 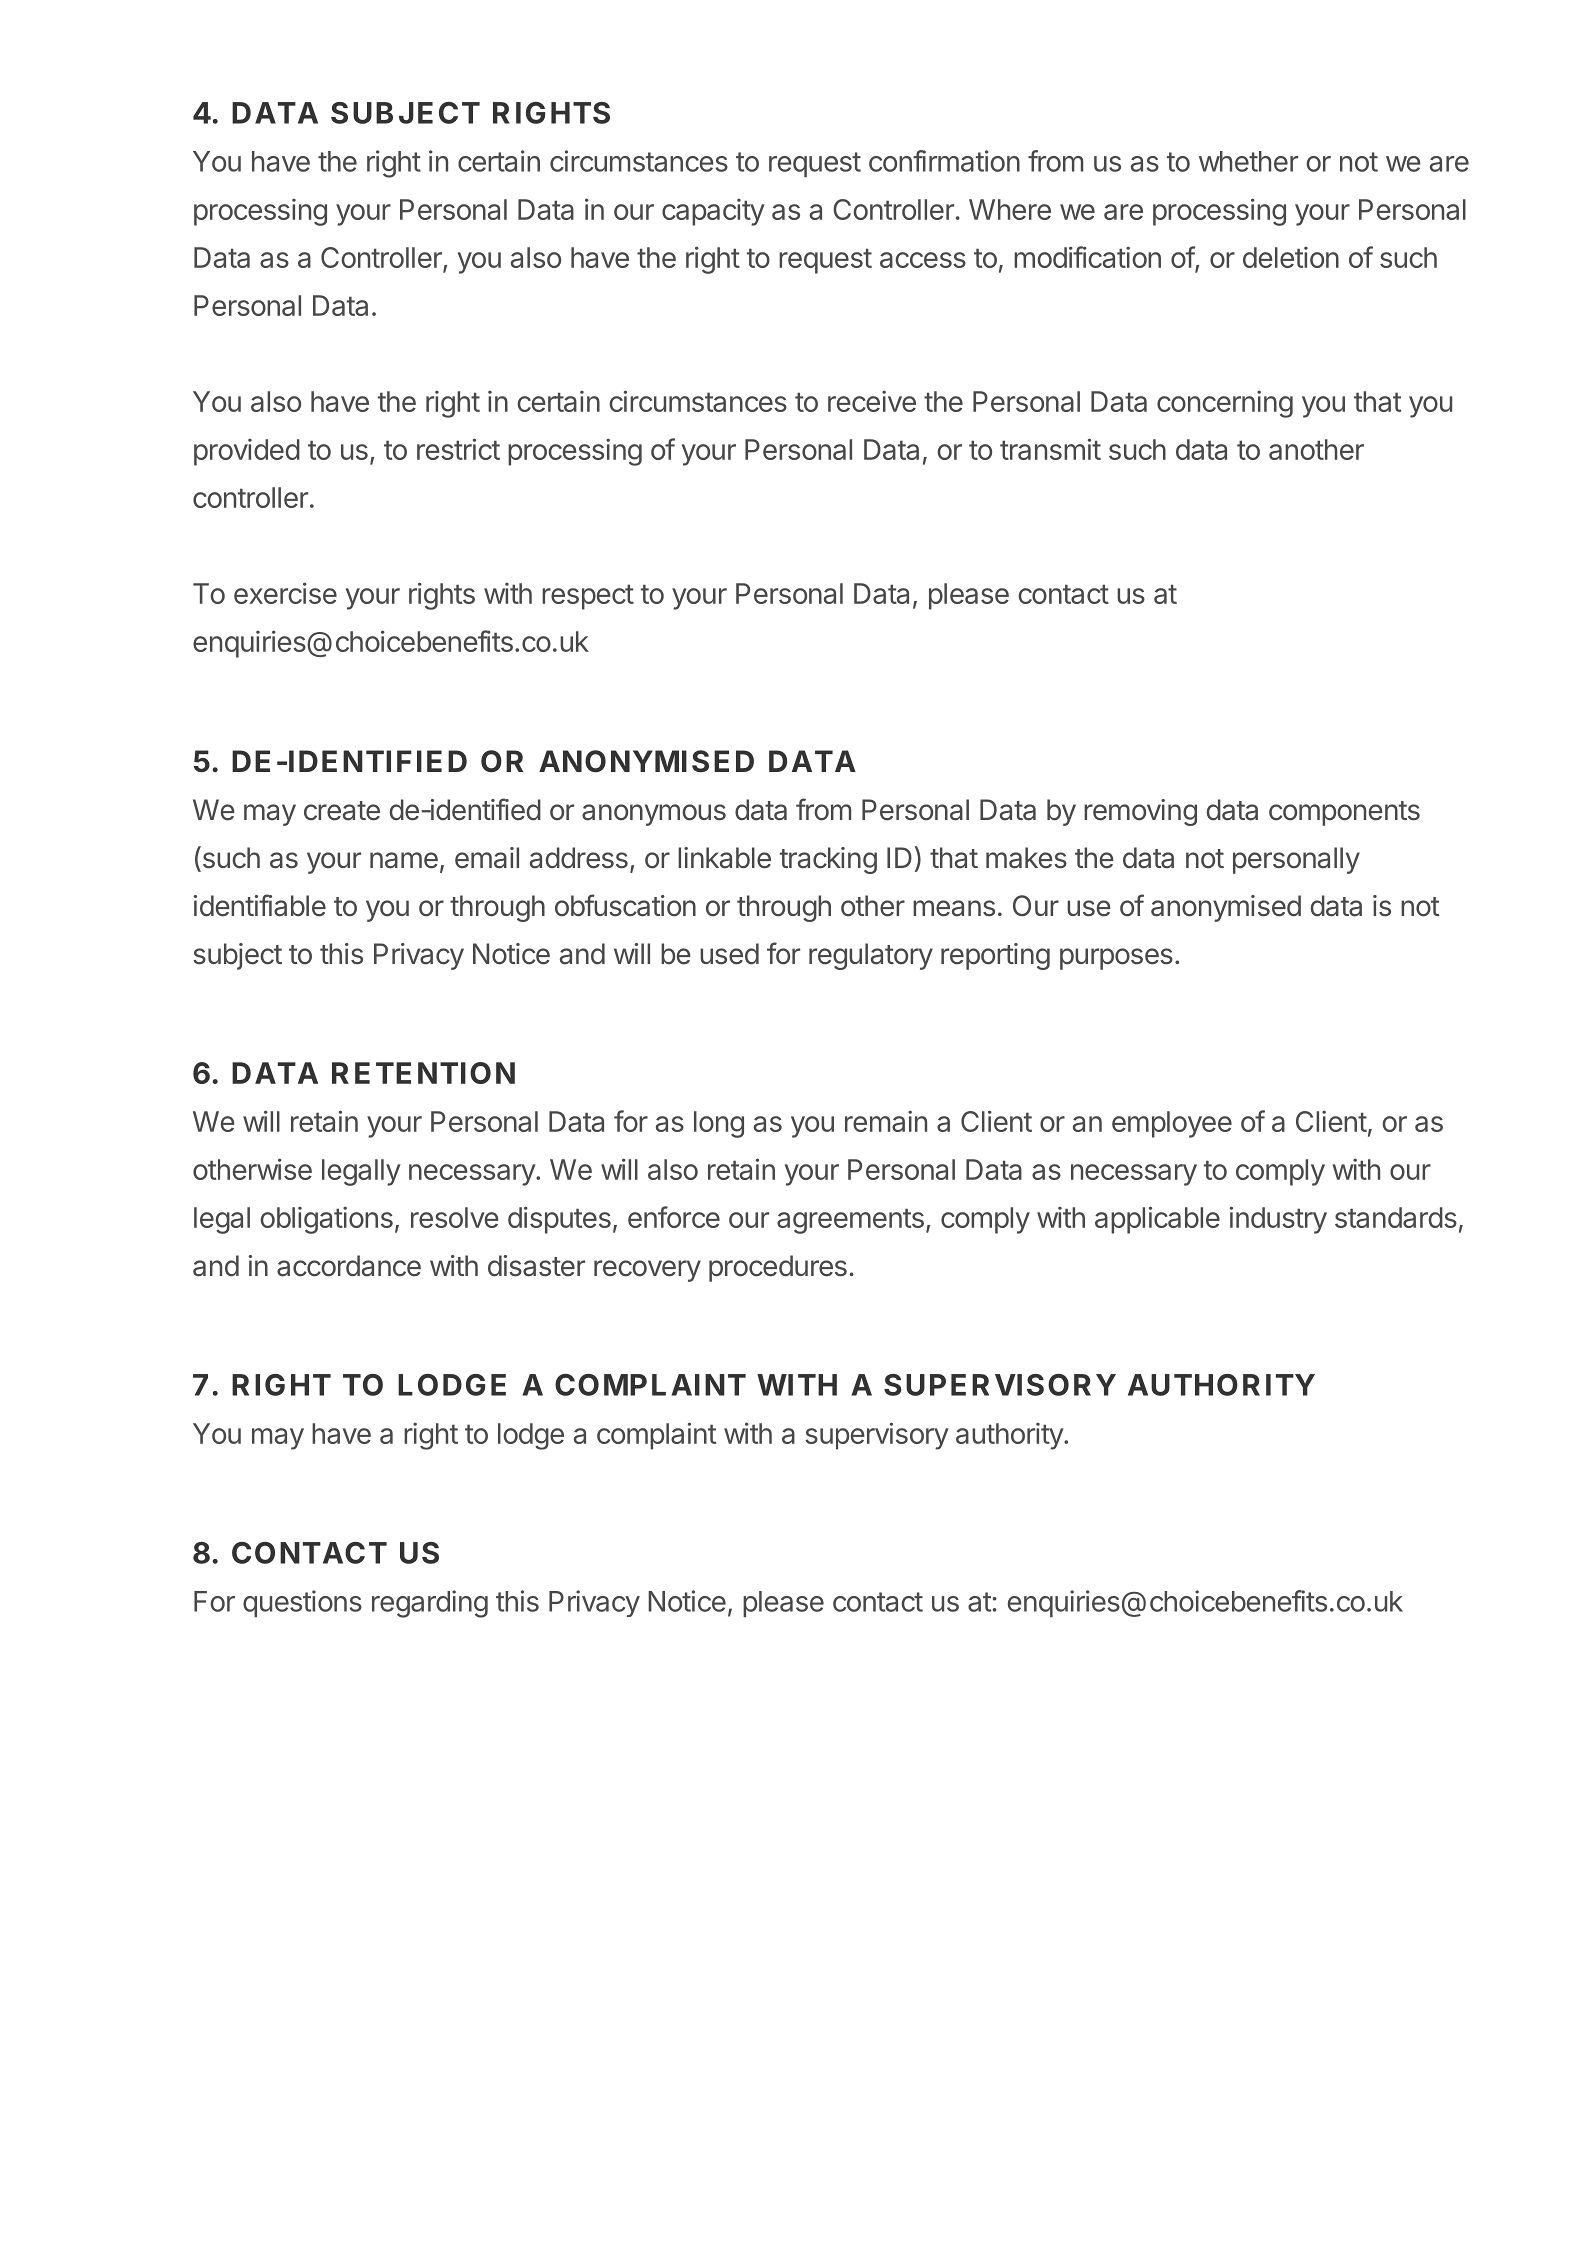 What do you see at coordinates (326, 1220) in the screenshot?
I see `obligations` at bounding box center [326, 1220].
